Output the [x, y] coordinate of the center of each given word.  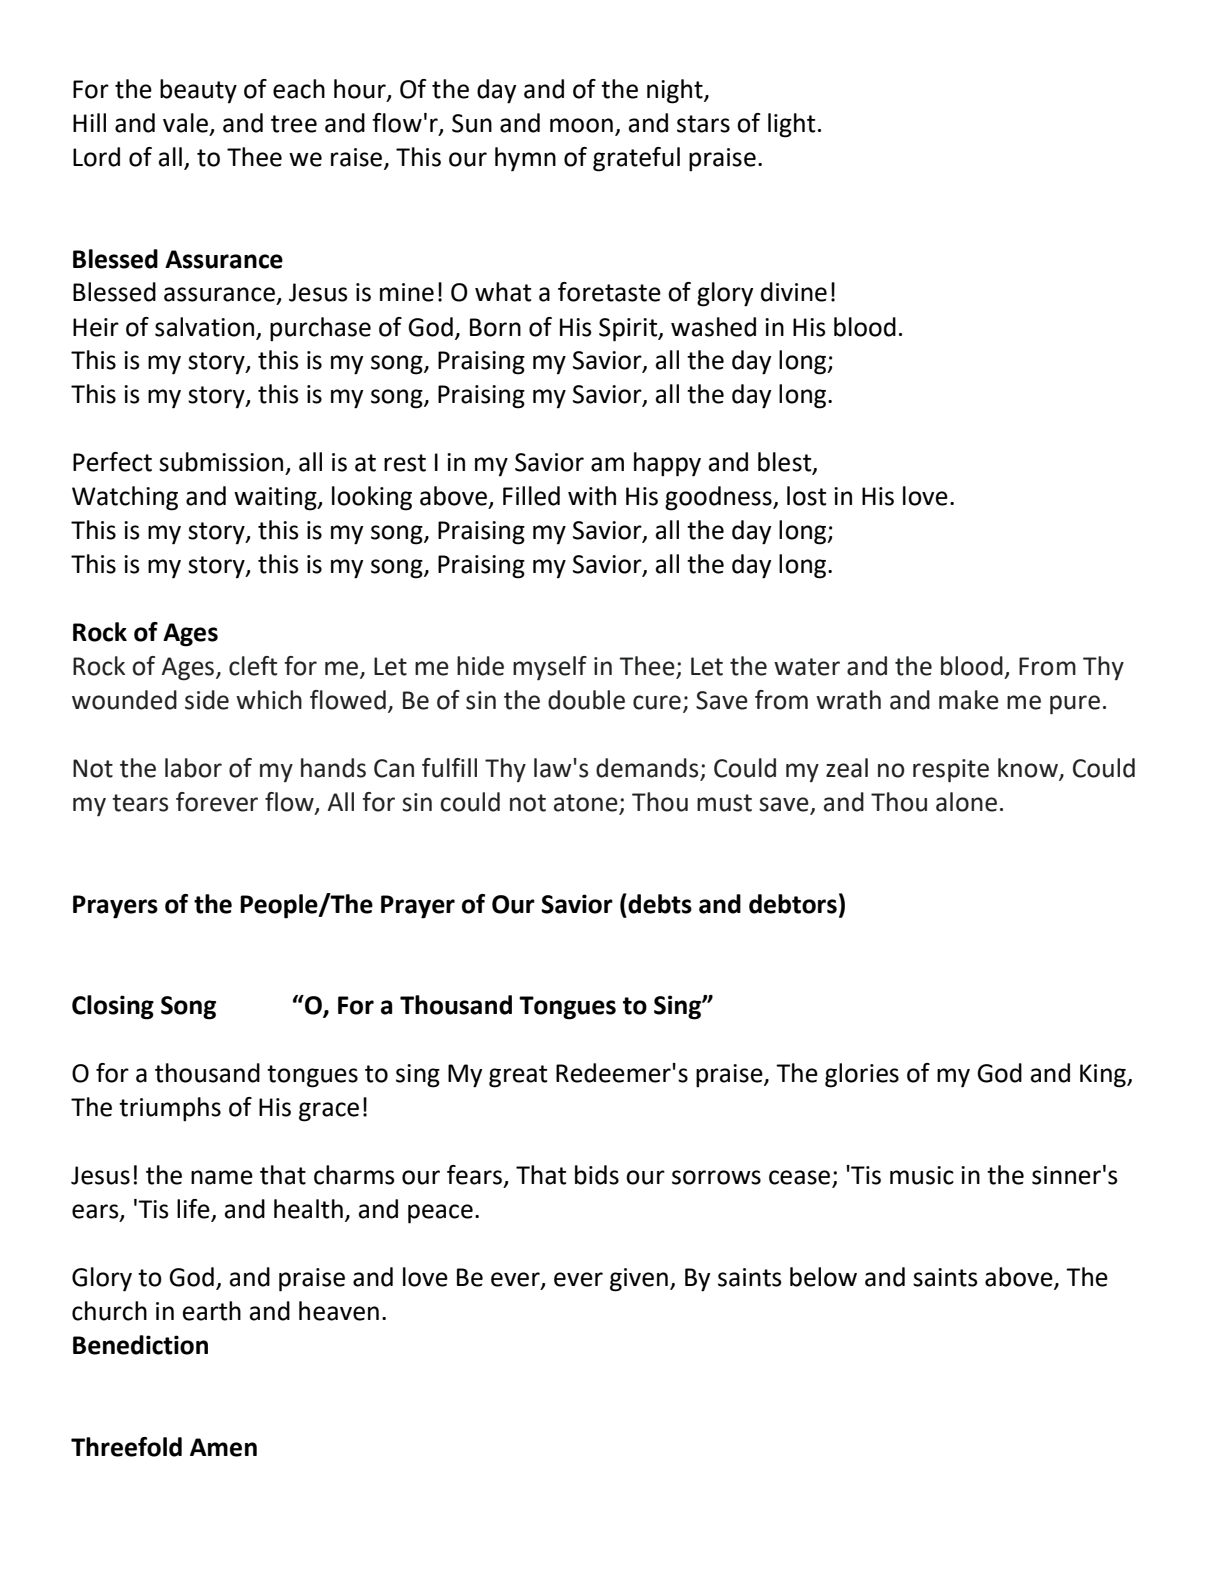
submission [221, 462]
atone [587, 804]
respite [951, 771]
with [592, 496]
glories [862, 1075]
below [823, 1277]
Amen [223, 1447]
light [791, 125]
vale [185, 123]
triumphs [170, 1109]
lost [806, 496]
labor [193, 768]
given [639, 1280]
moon [581, 125]
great [518, 1076]
